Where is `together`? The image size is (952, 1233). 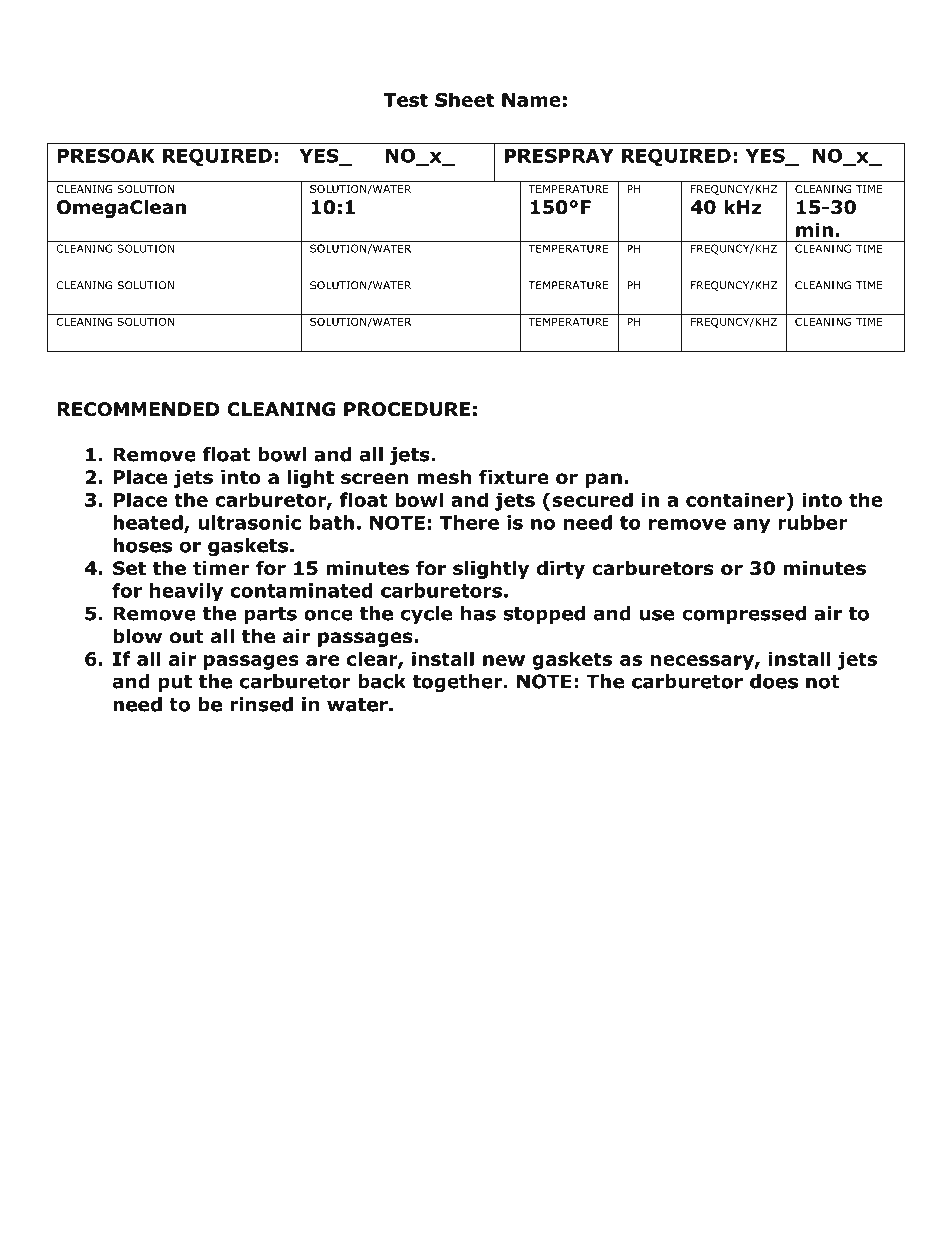 together is located at coordinates (457, 683).
